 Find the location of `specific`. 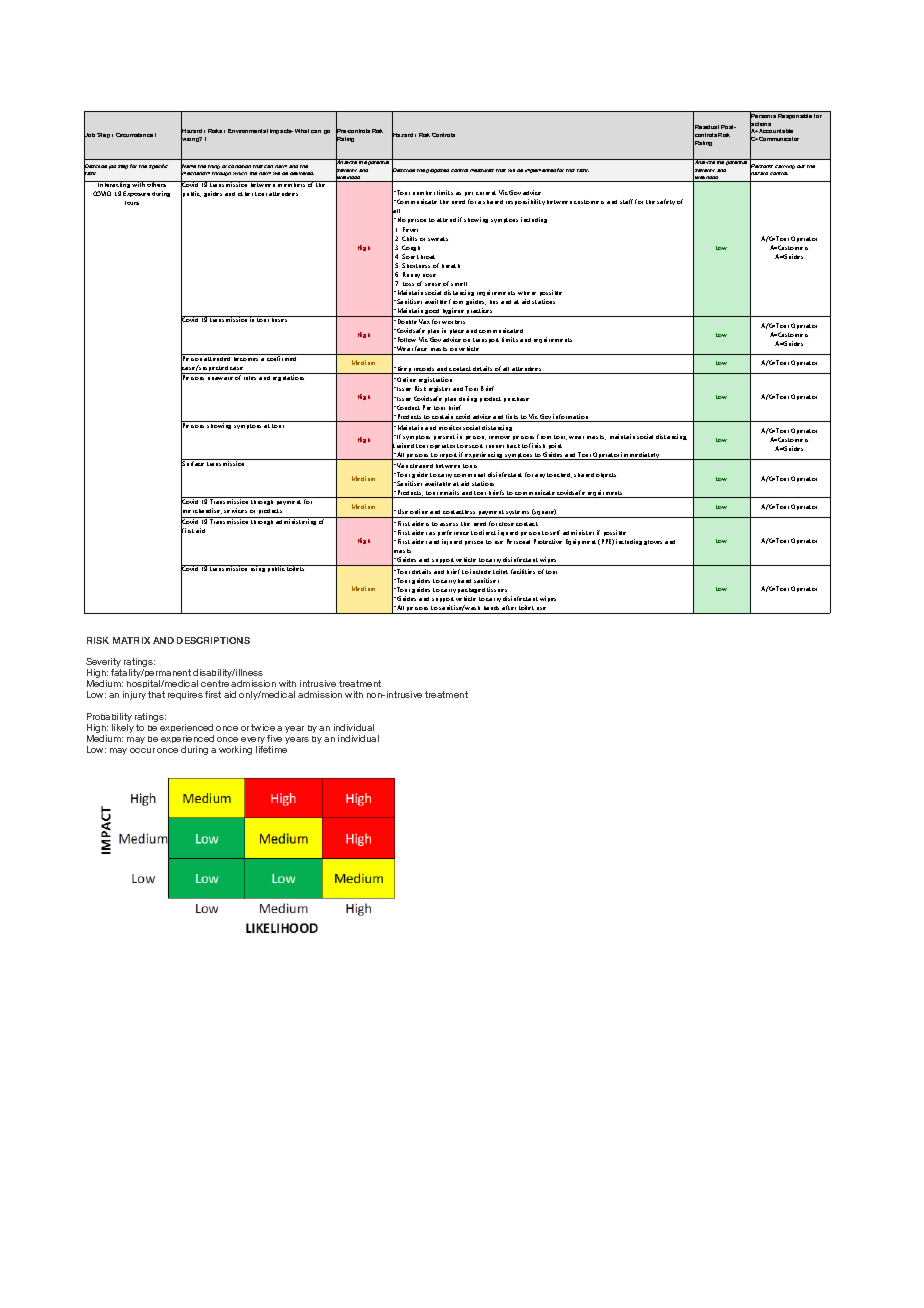

specific is located at coordinates (158, 166).
